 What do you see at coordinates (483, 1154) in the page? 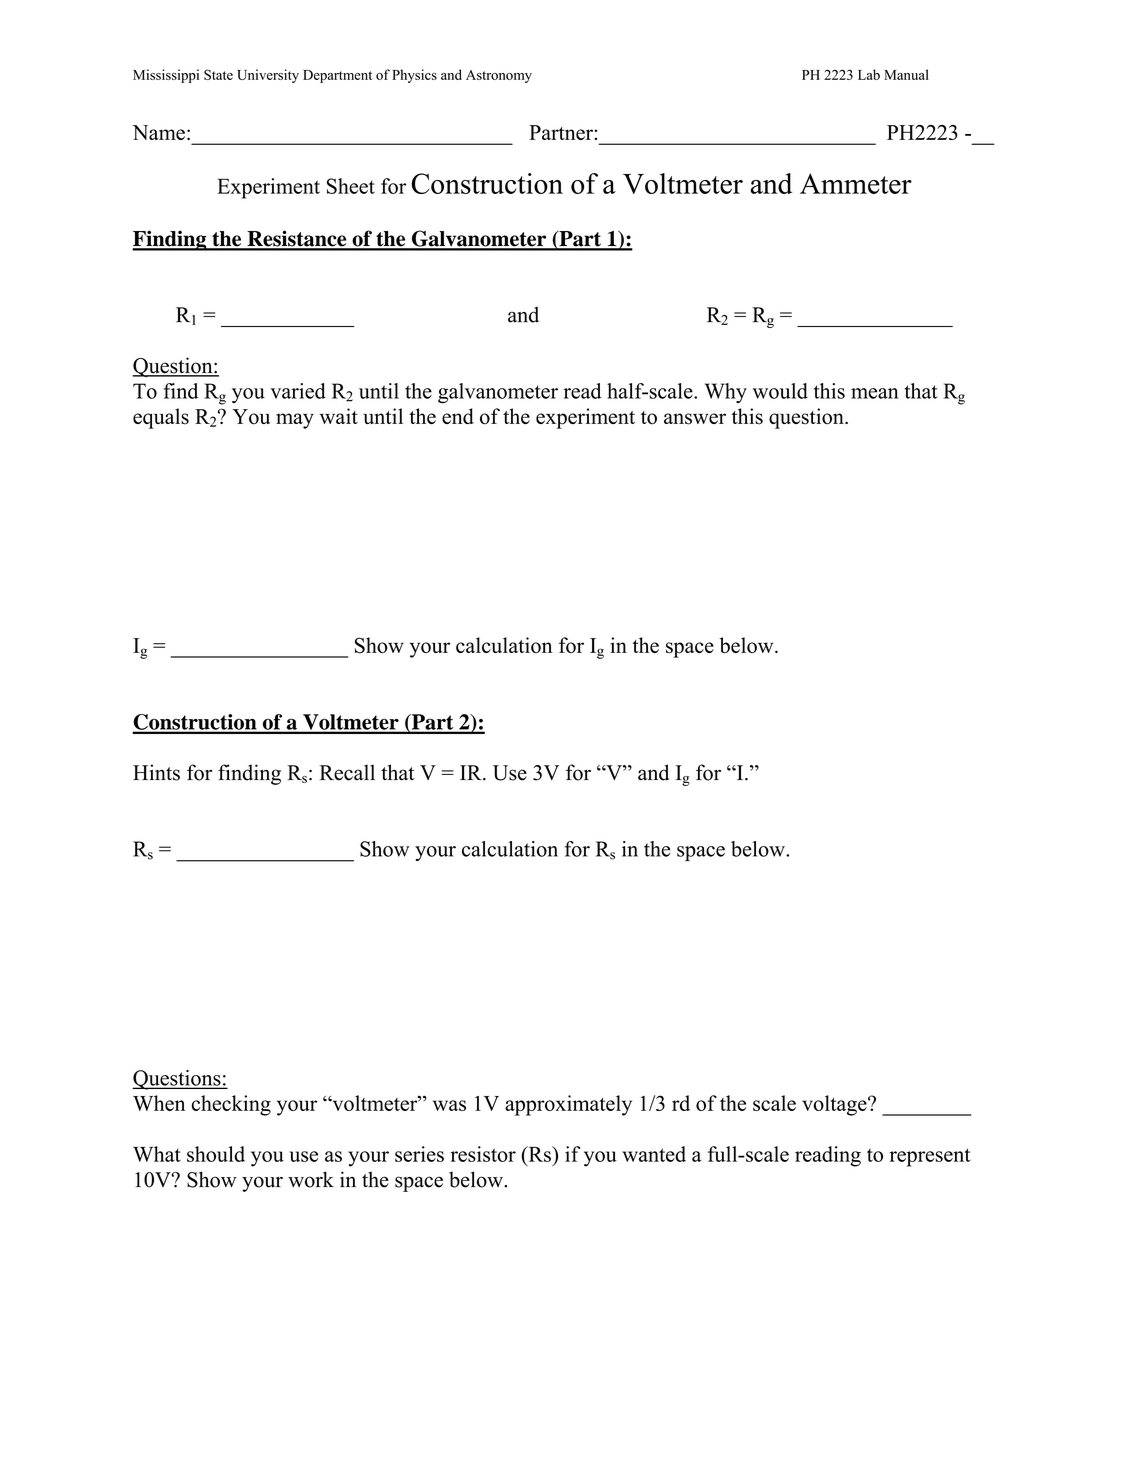
I see `resistor` at bounding box center [483, 1154].
